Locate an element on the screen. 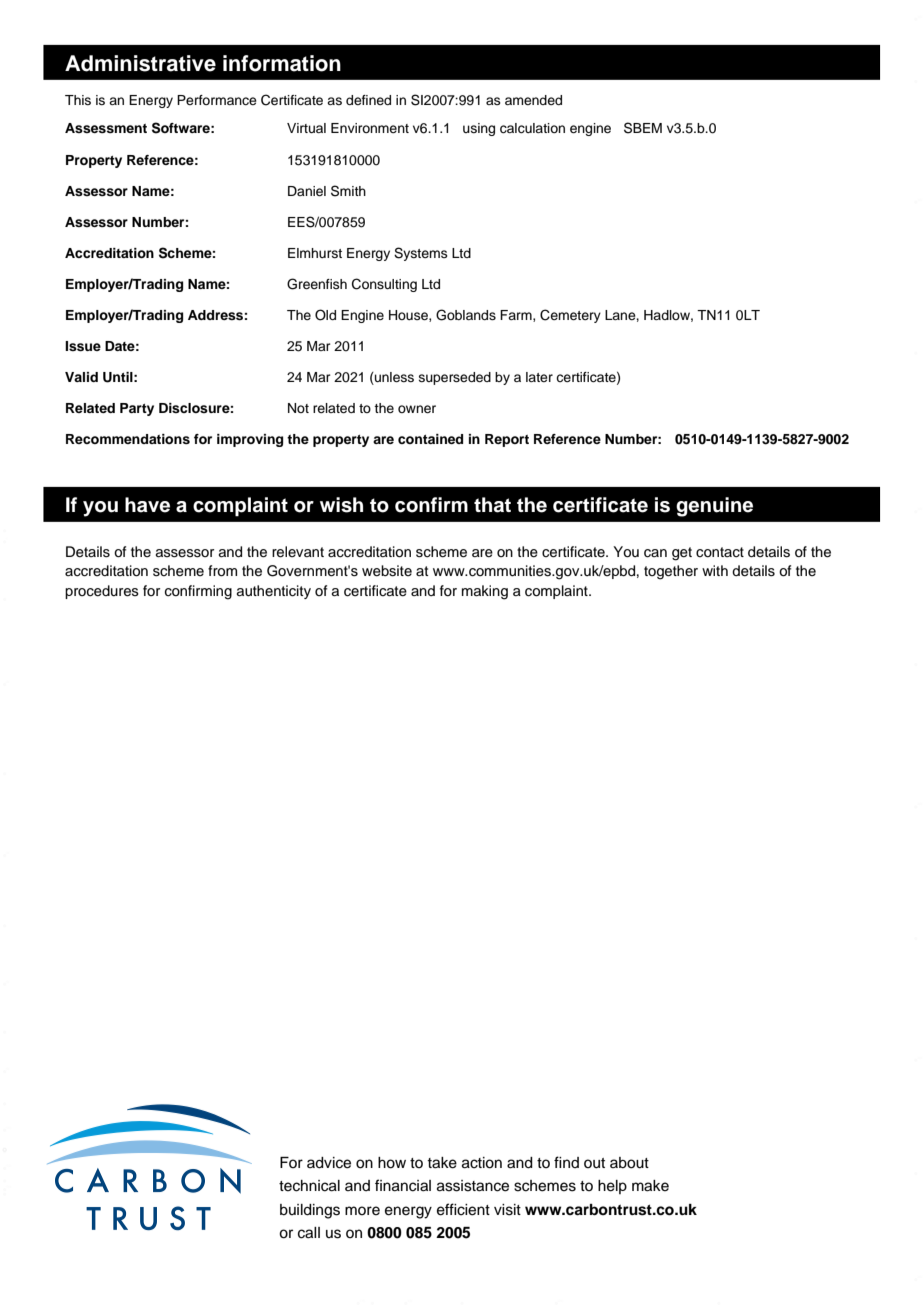 Image resolution: width=924 pixels, height=1308 pixels. defined is located at coordinates (368, 100).
